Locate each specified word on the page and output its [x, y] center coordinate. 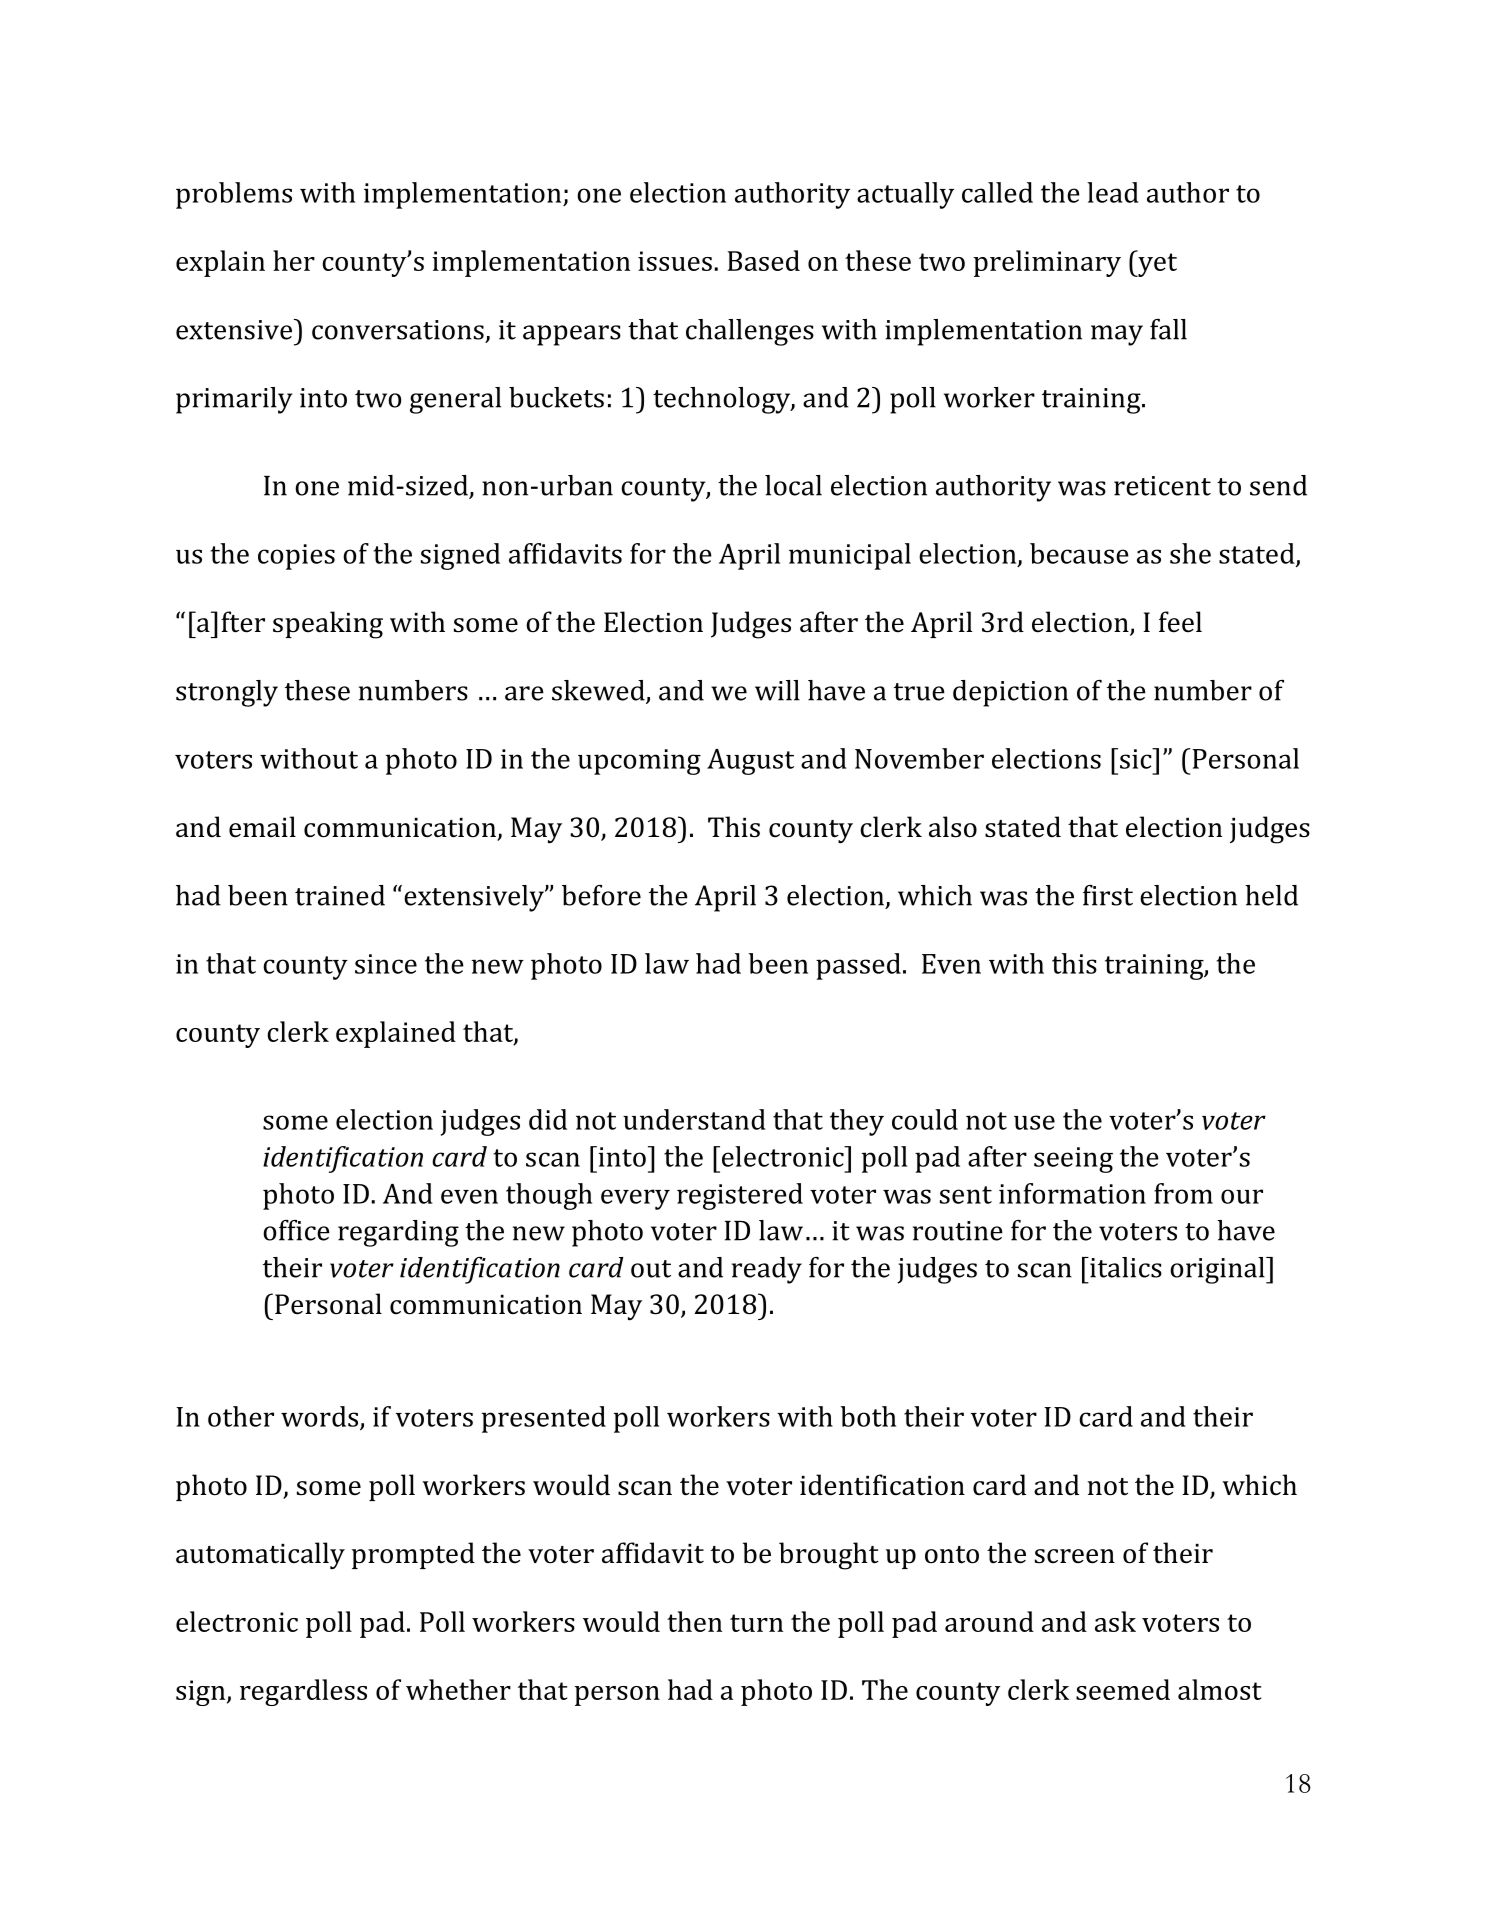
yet [1156, 264]
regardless [303, 1692]
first [1108, 895]
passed [858, 966]
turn [756, 1623]
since [386, 964]
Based [763, 260]
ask [1115, 1621]
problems [234, 195]
